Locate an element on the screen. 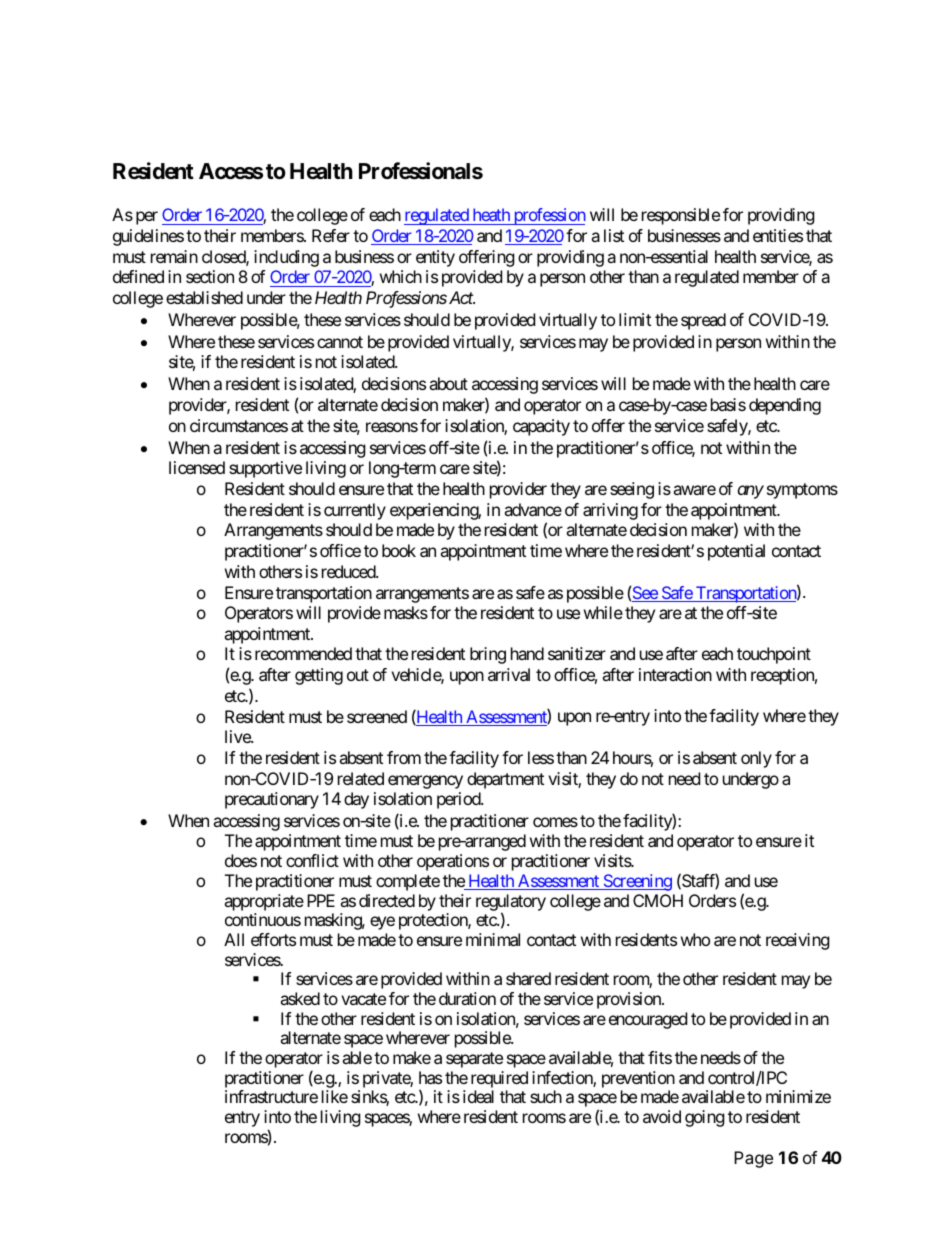  masks is located at coordinates (406, 612).
